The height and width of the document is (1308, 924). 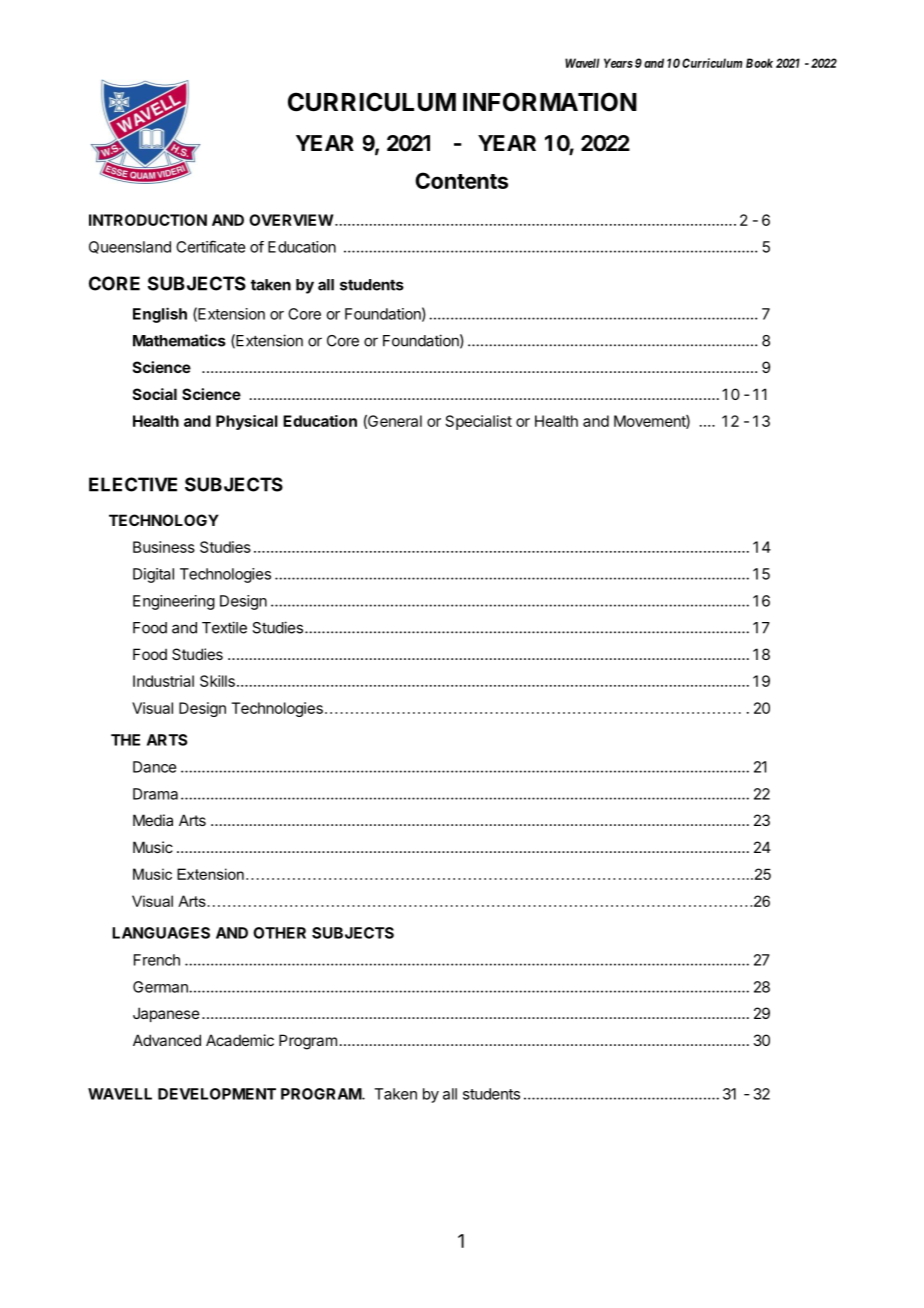 I want to click on INTRODUCTION, so click(x=148, y=220).
